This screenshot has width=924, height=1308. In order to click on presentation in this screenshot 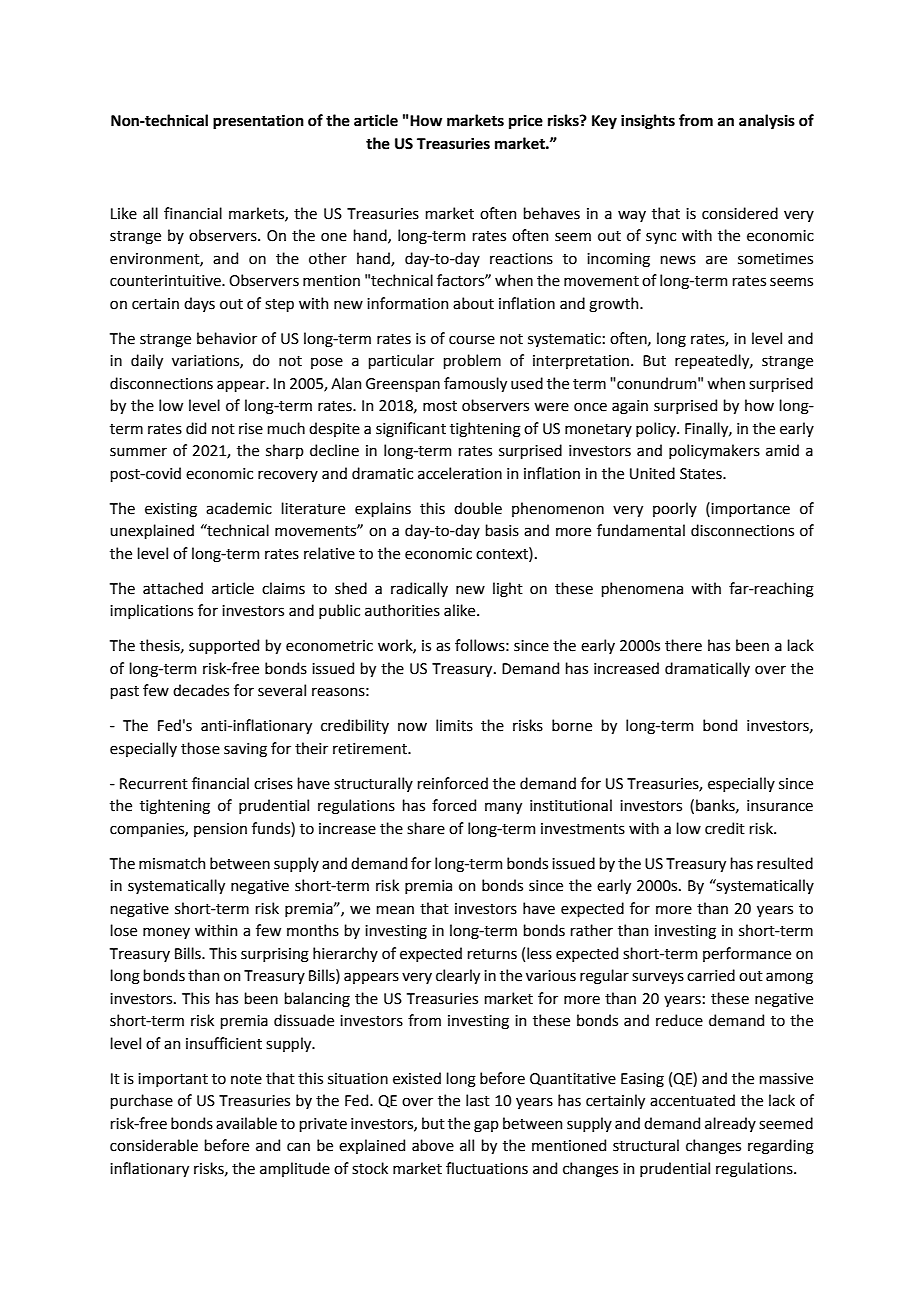, I will do `click(258, 122)`.
